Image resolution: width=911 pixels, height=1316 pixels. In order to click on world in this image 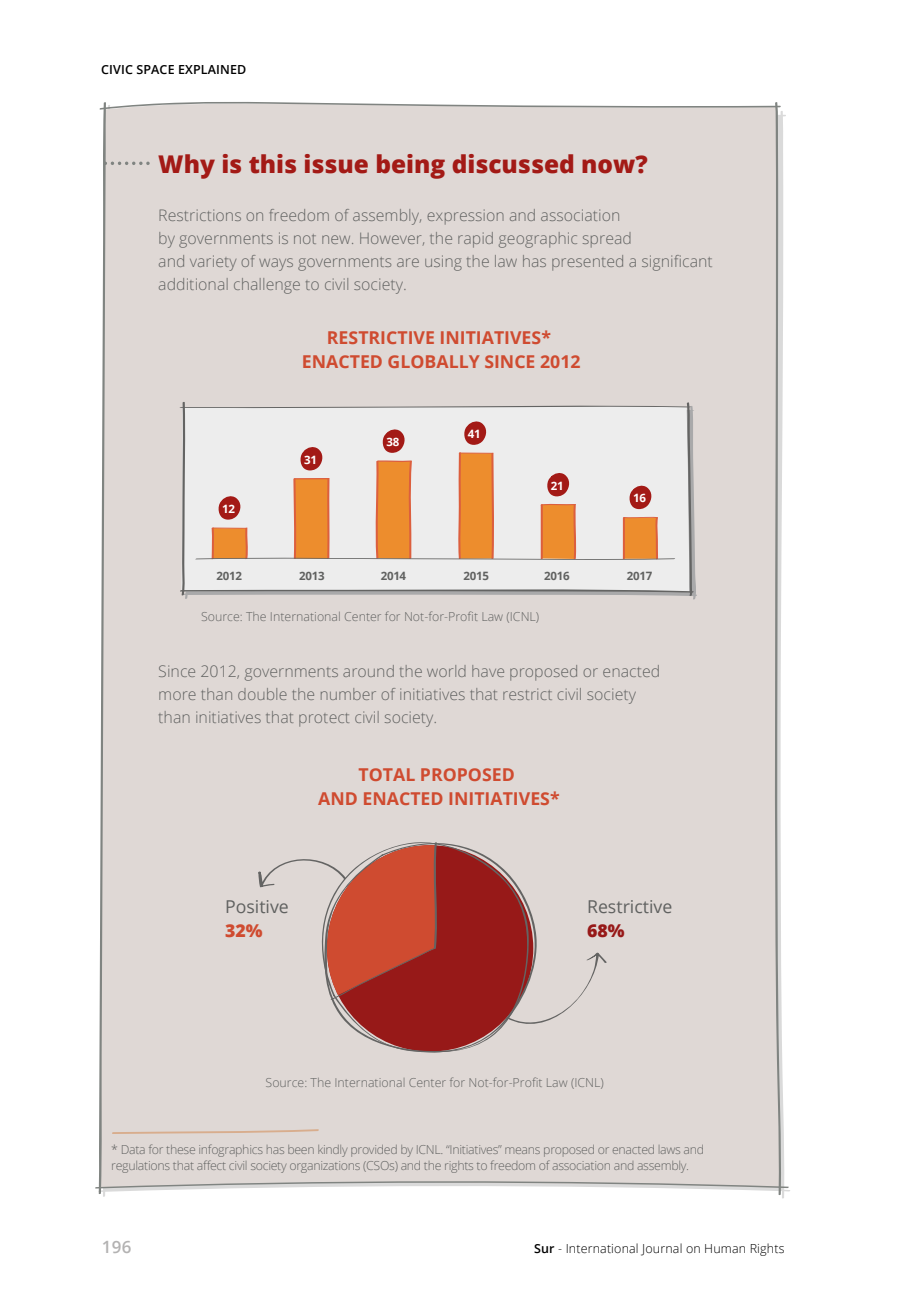, I will do `click(446, 671)`.
